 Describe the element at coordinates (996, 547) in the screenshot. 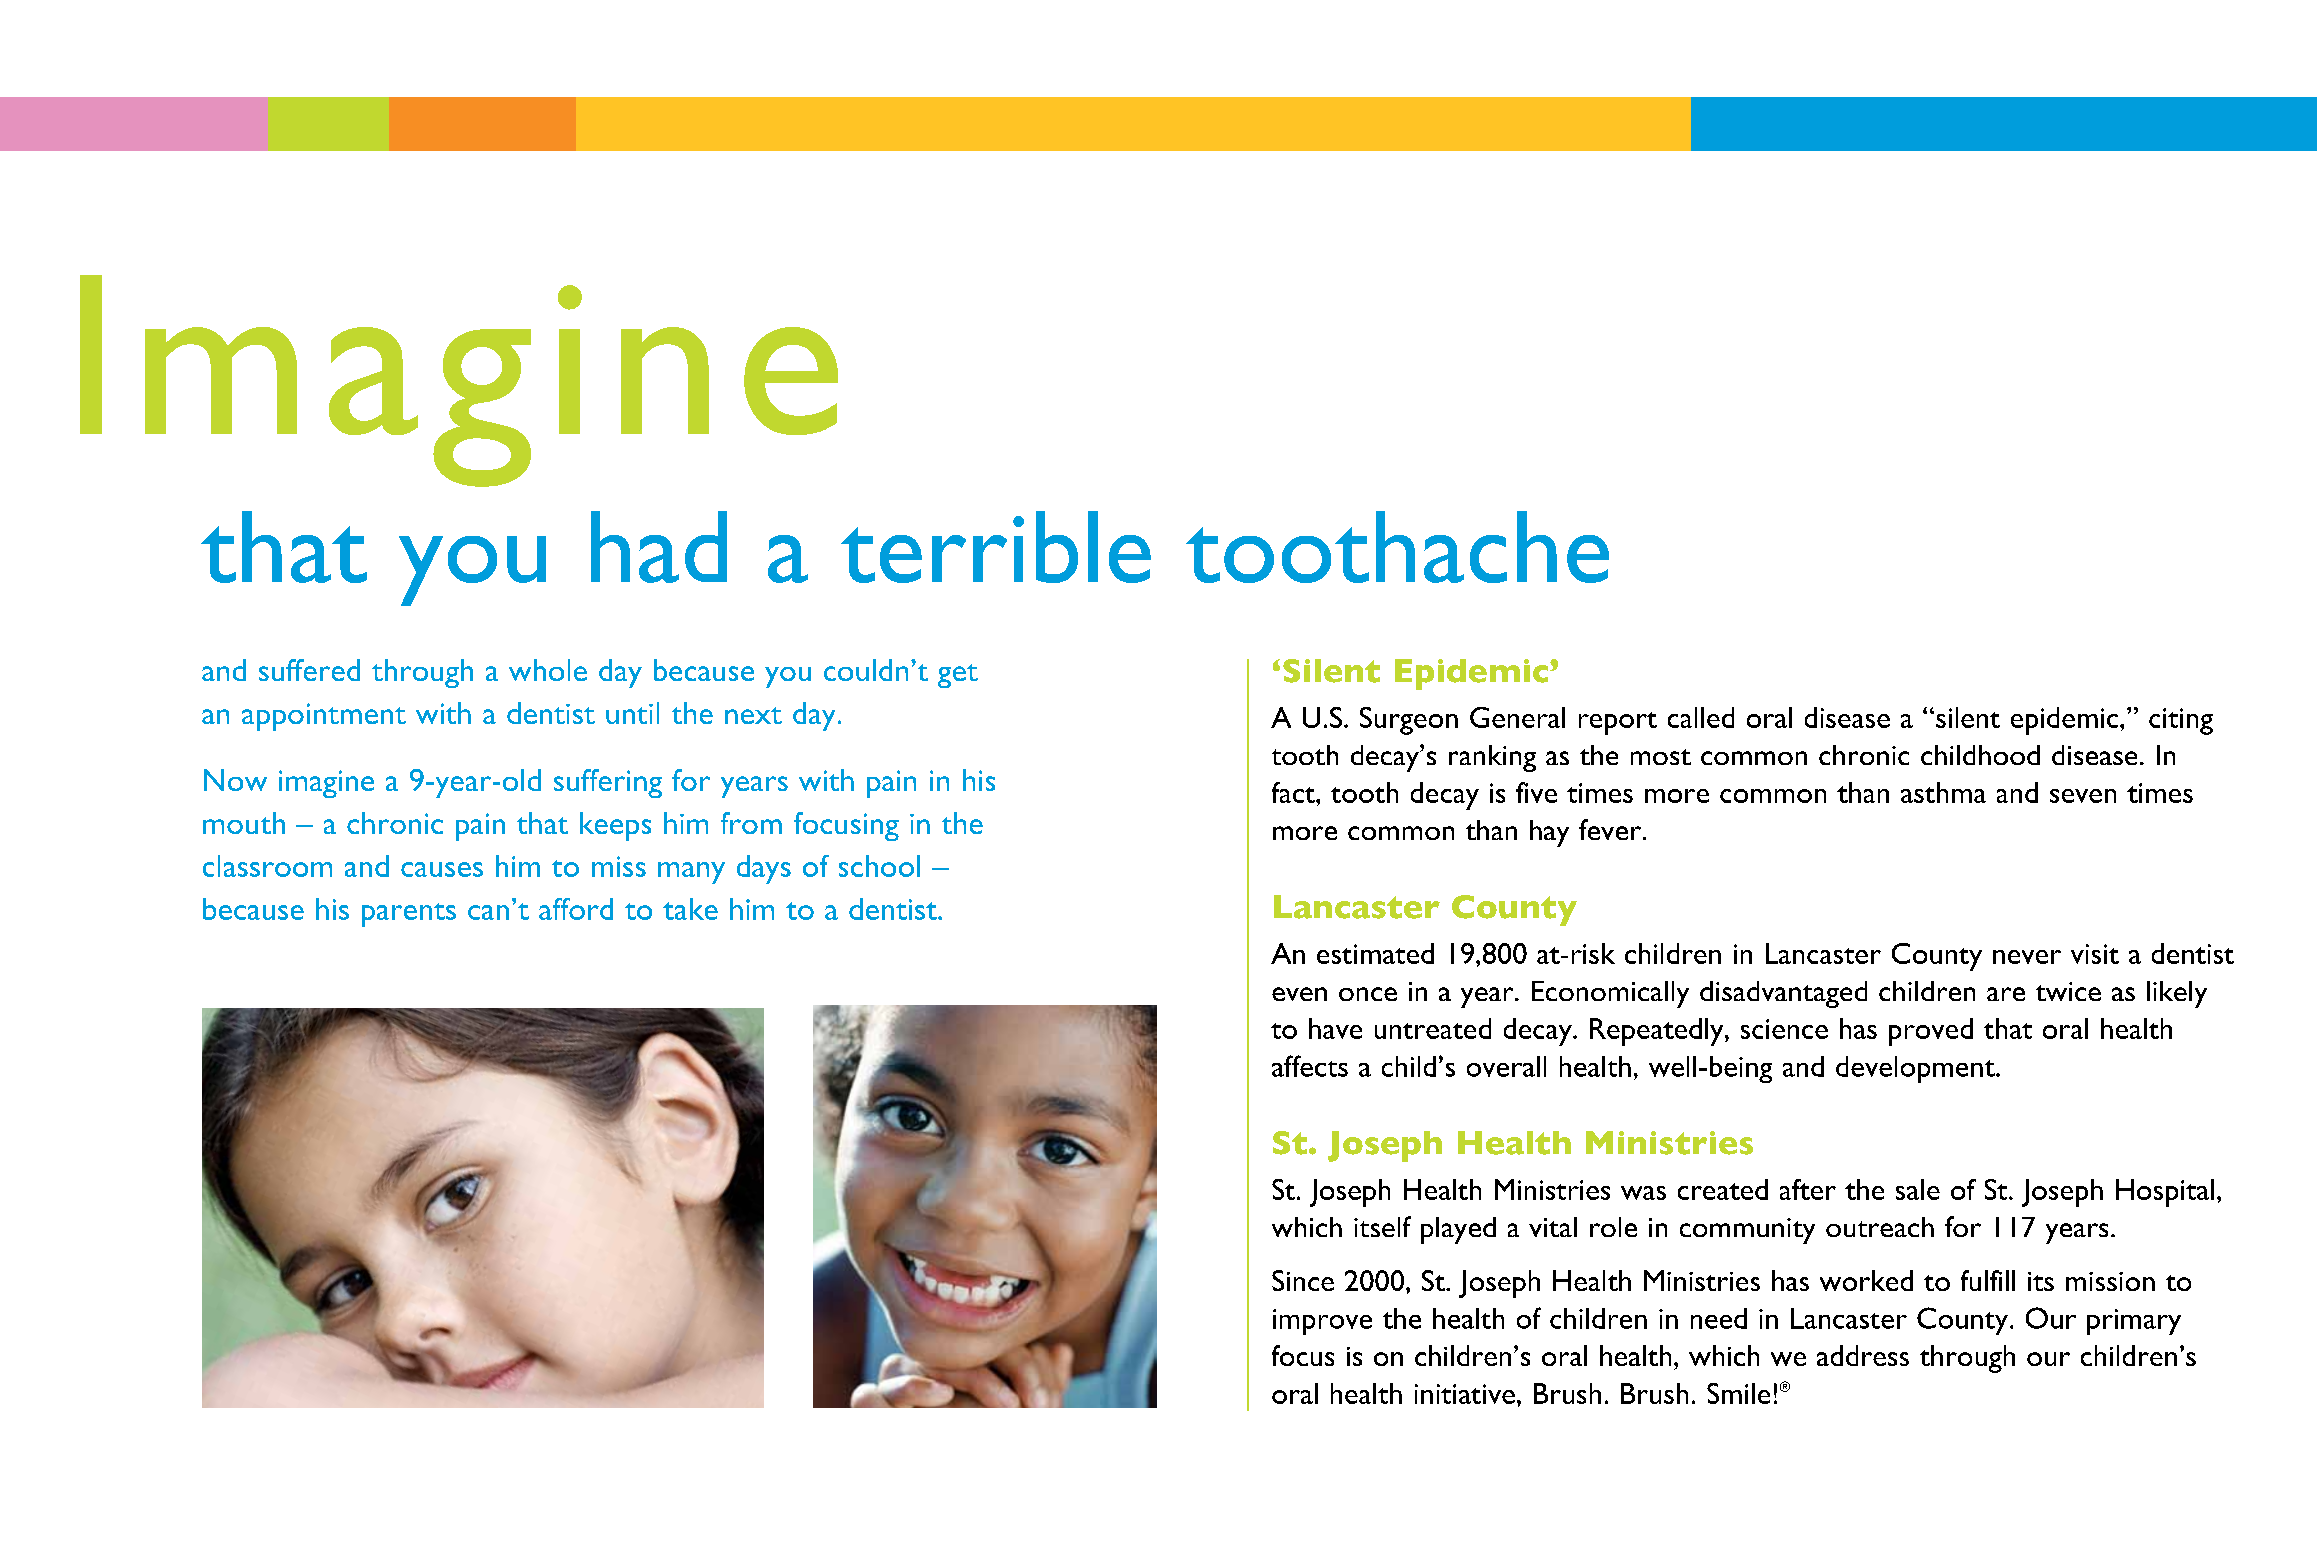

I see `terrible` at that location.
